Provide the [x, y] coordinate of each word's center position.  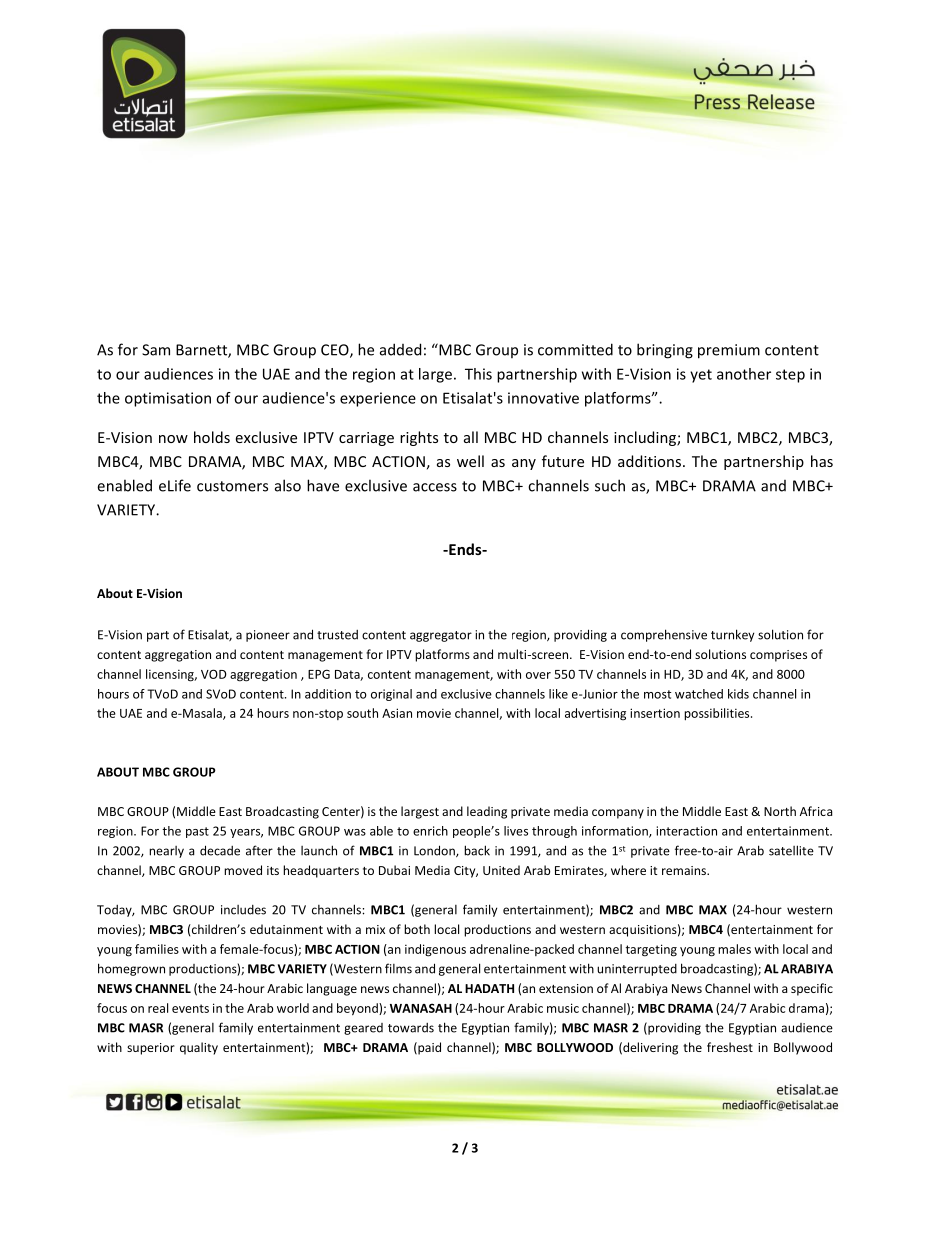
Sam [156, 350]
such [610, 485]
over [538, 675]
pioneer [268, 636]
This [478, 374]
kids [738, 694]
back [477, 850]
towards [411, 1028]
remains [685, 870]
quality [199, 1048]
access [435, 487]
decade [220, 850]
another [744, 374]
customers [232, 486]
